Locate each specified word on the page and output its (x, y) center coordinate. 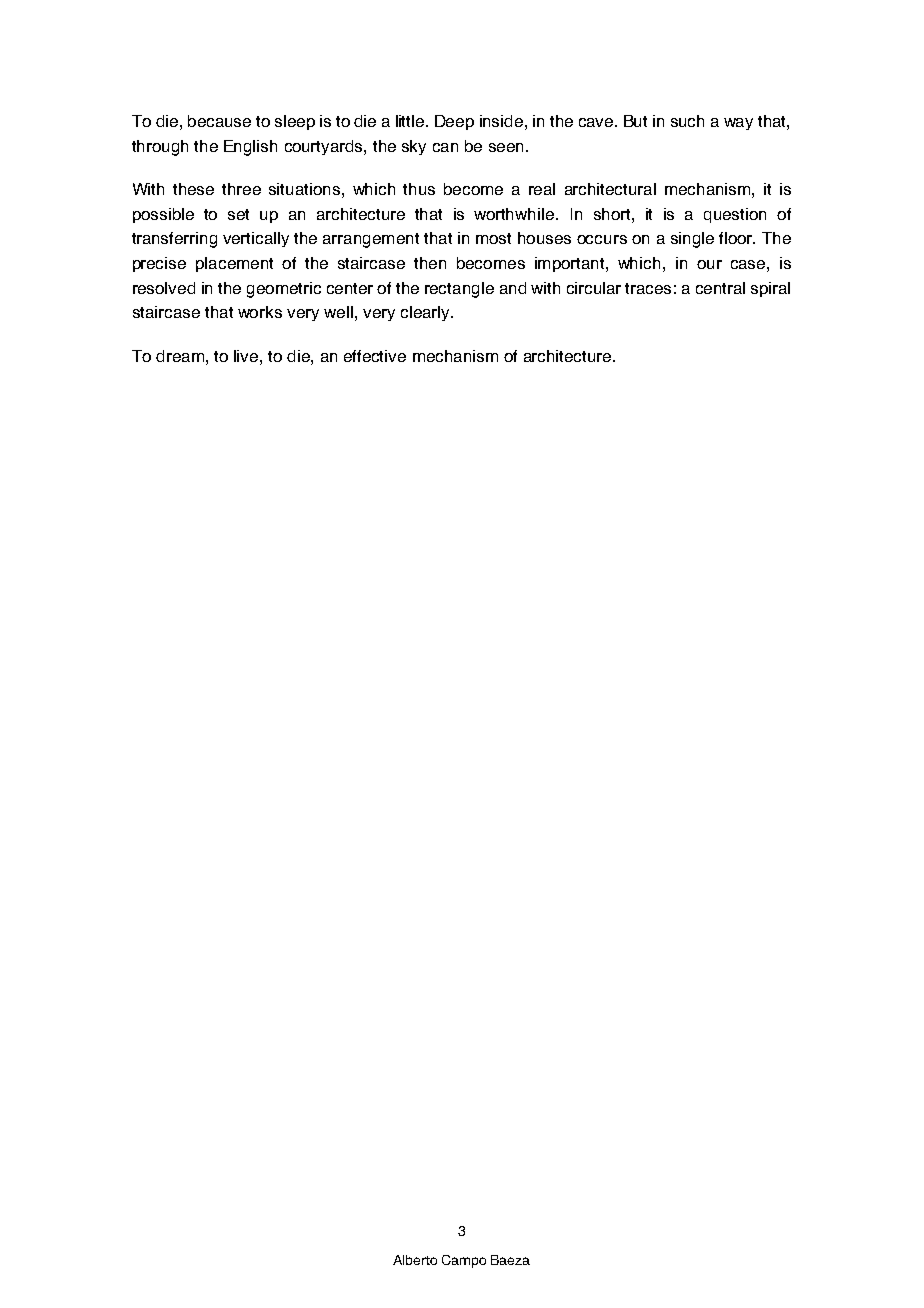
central (720, 288)
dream (180, 356)
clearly (426, 313)
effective (375, 356)
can (445, 147)
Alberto (415, 1260)
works (260, 312)
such (687, 121)
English (250, 148)
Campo (464, 1261)
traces (648, 288)
